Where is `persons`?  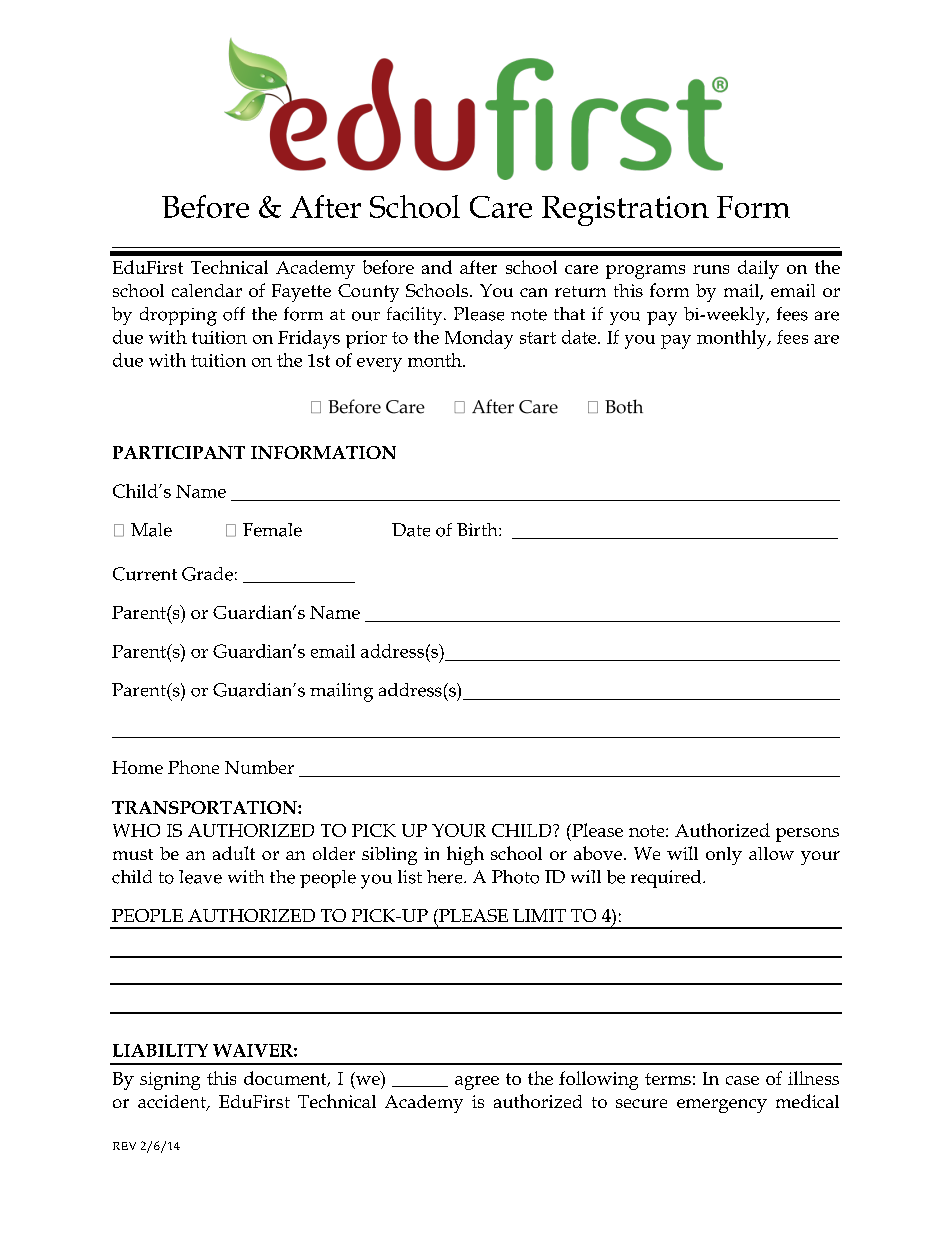
persons is located at coordinates (807, 835).
